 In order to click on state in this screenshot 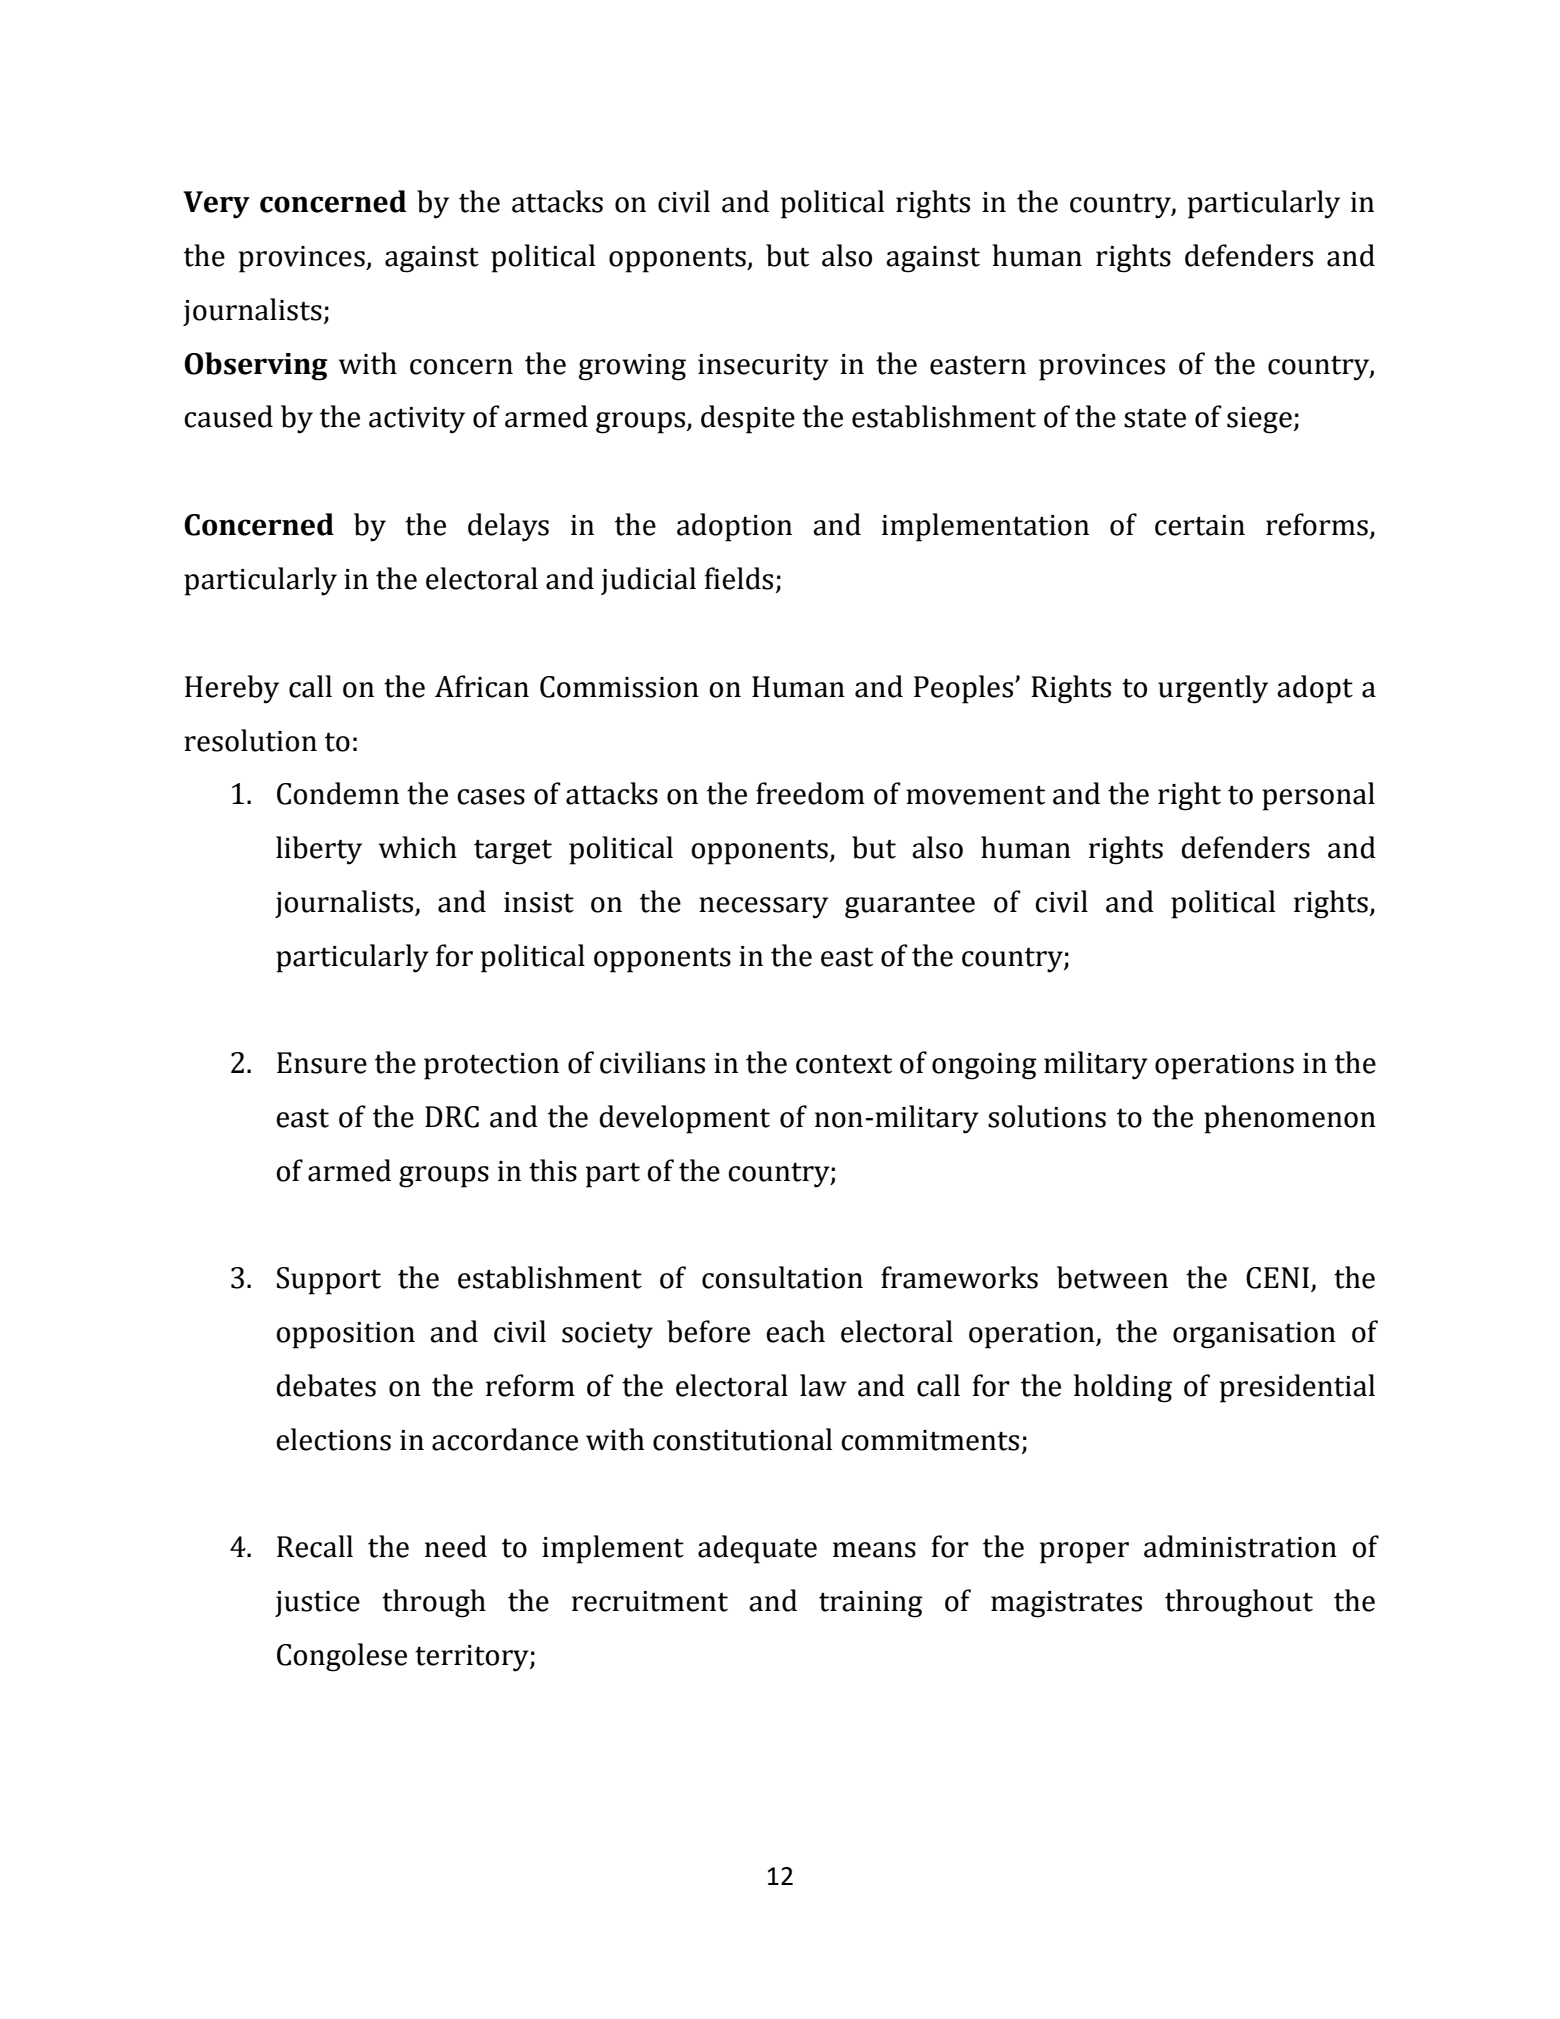, I will do `click(1155, 418)`.
